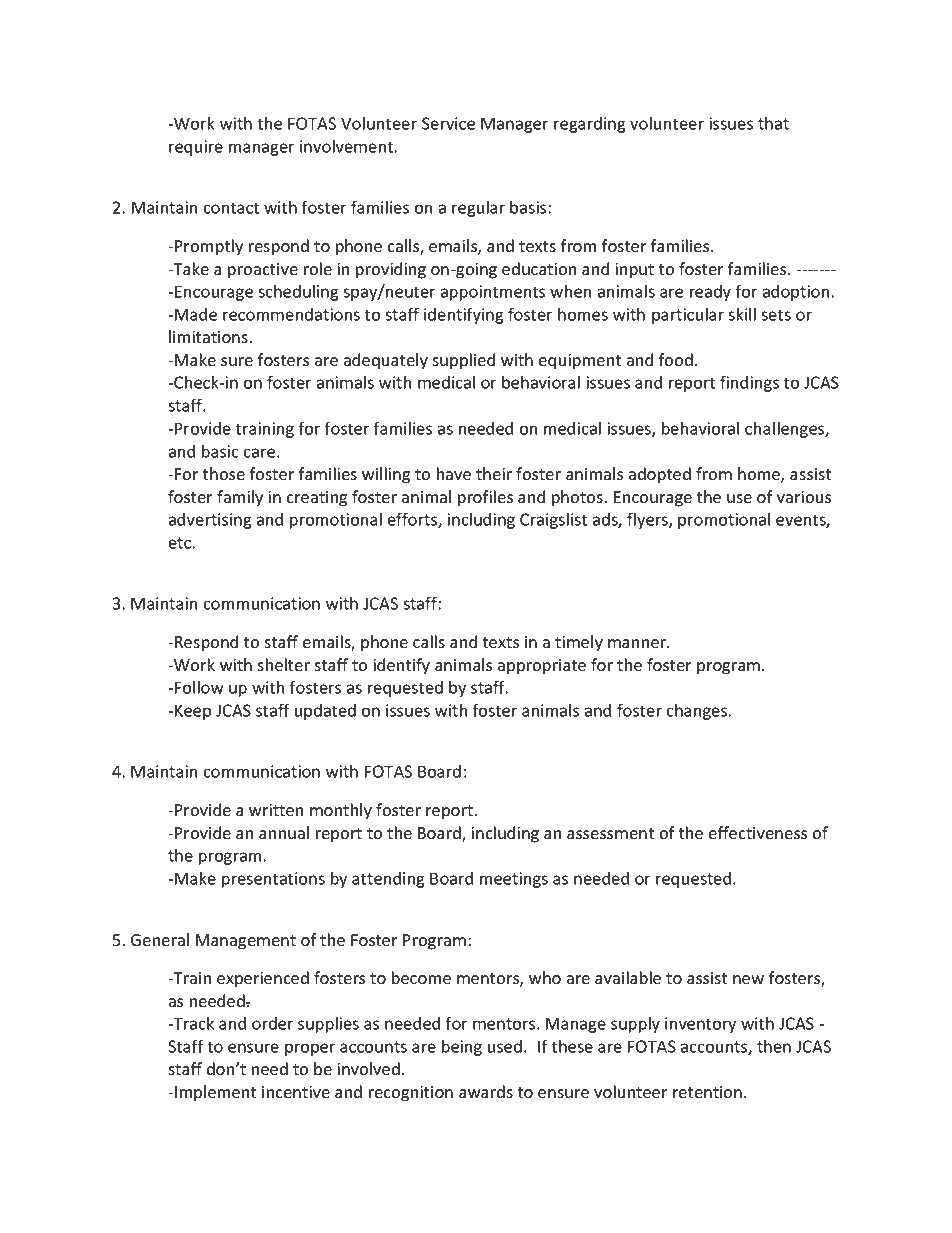 This screenshot has height=1233, width=952. I want to click on being, so click(462, 1047).
